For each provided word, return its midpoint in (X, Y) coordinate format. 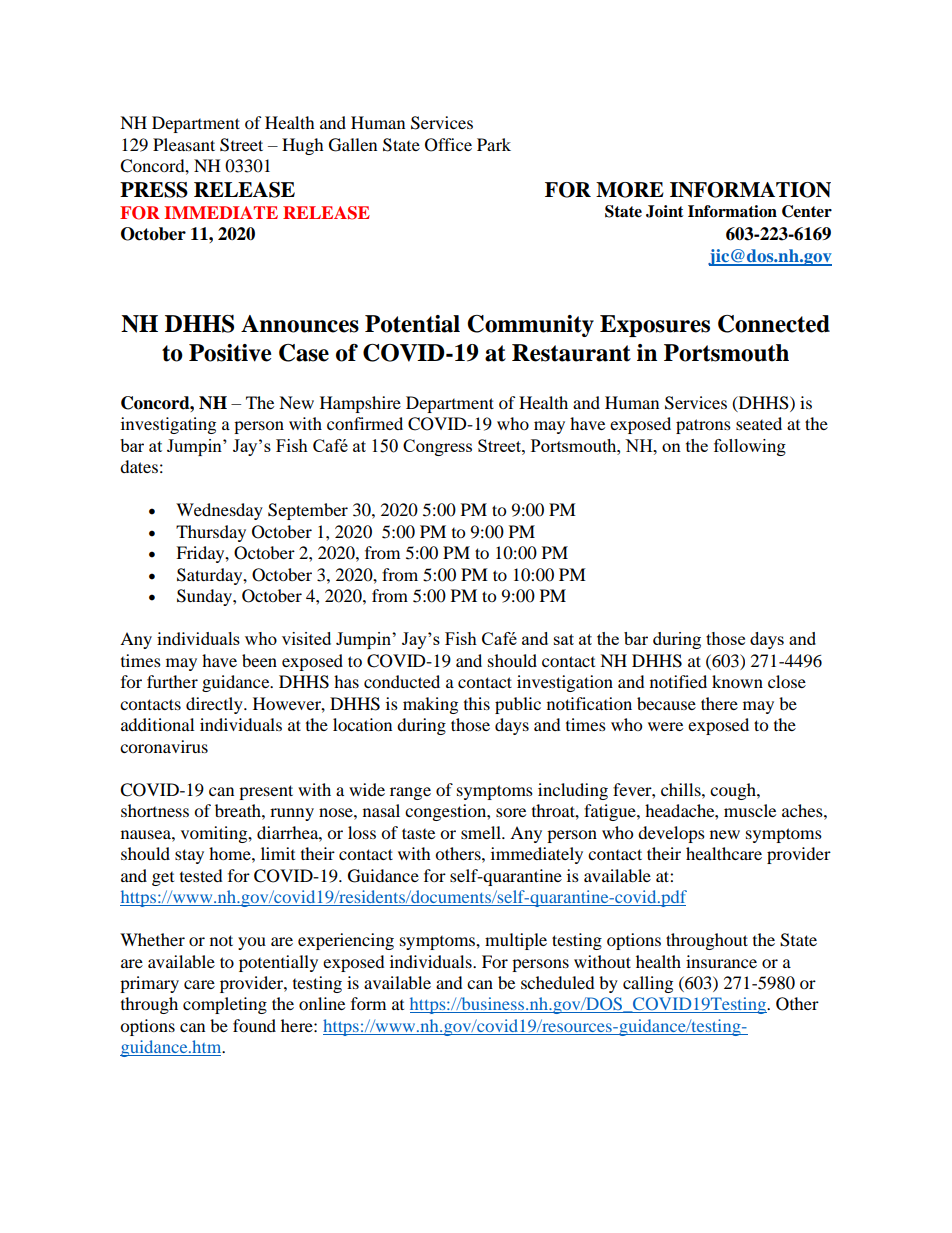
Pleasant (184, 144)
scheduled (558, 982)
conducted (402, 681)
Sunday (205, 597)
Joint (665, 211)
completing (225, 1005)
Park (494, 144)
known (737, 681)
